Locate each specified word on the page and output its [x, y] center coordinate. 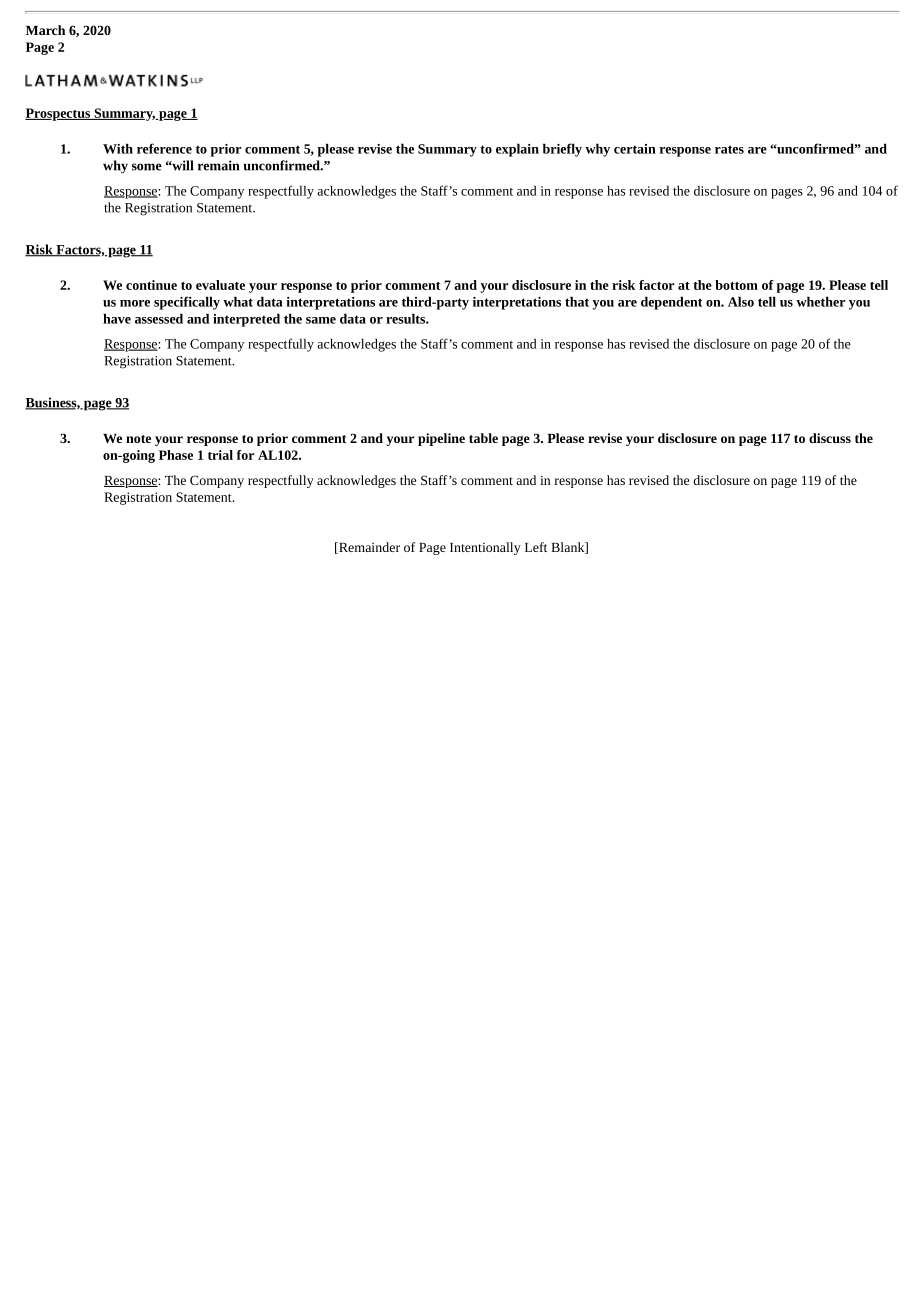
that [577, 301]
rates [729, 149]
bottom [736, 285]
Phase [176, 455]
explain [517, 150]
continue [151, 285]
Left [536, 547]
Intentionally [485, 548]
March [45, 30]
